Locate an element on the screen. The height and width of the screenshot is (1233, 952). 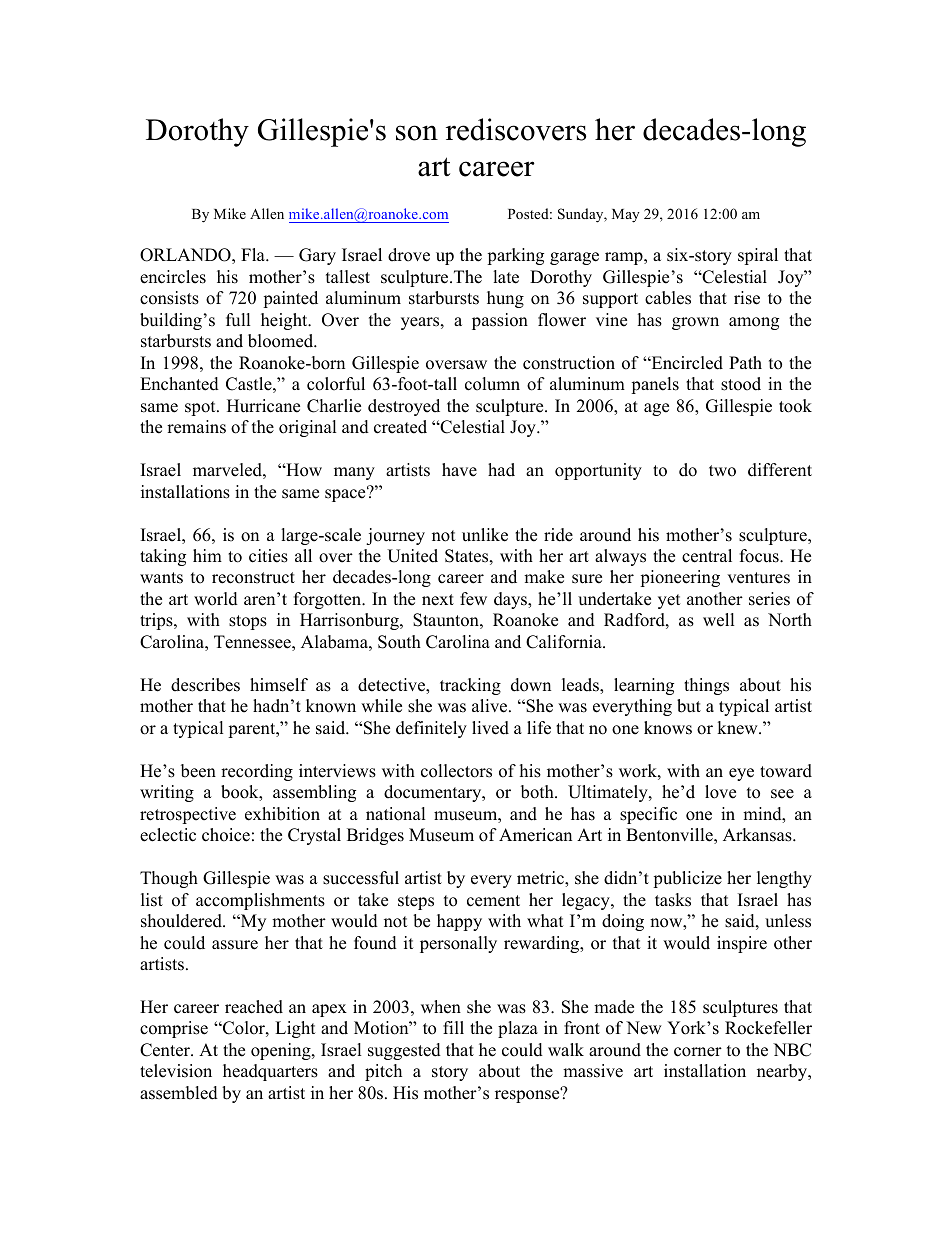
parking is located at coordinates (515, 256).
